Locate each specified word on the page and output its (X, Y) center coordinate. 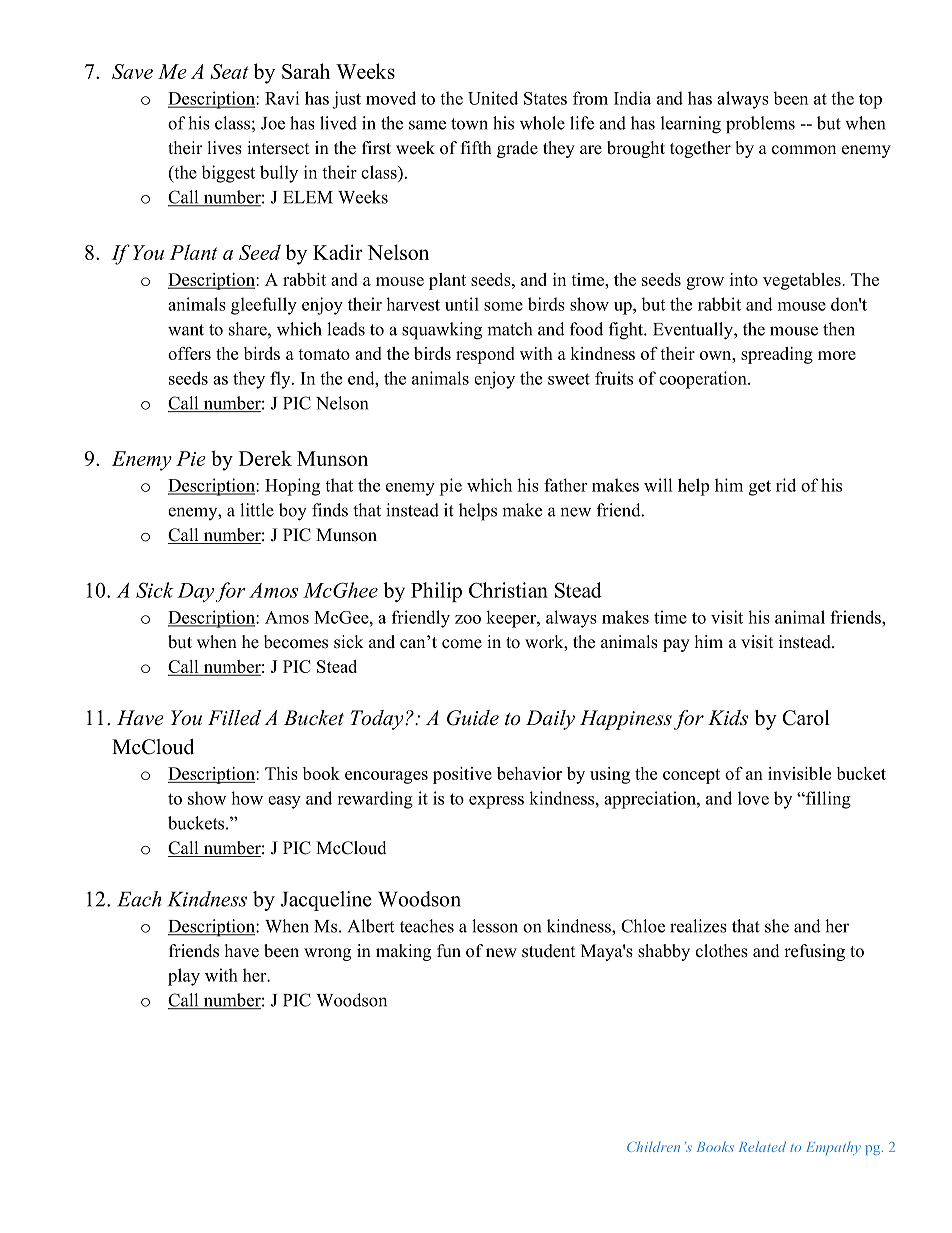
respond (485, 355)
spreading (777, 355)
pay (676, 645)
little (257, 510)
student (548, 951)
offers (189, 353)
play (184, 977)
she (777, 926)
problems (760, 125)
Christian (508, 590)
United (493, 98)
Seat (229, 71)
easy (284, 802)
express (496, 802)
